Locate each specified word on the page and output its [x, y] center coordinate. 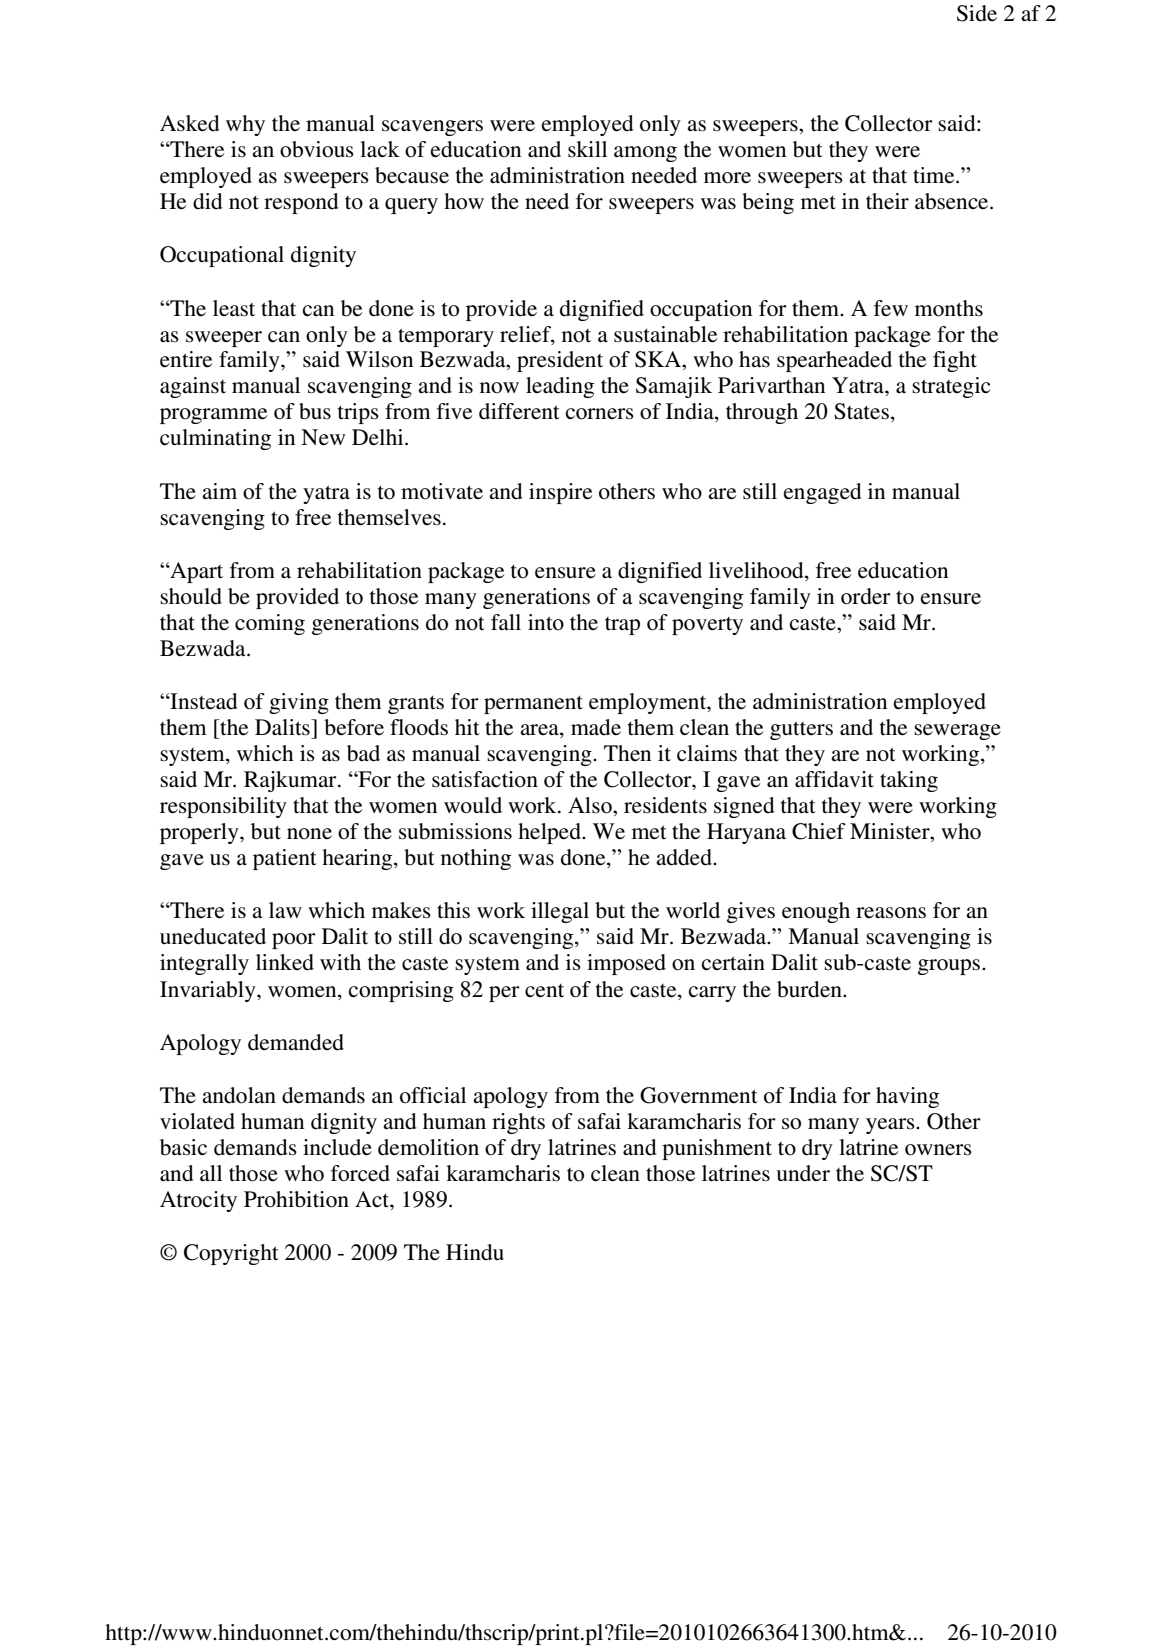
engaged [823, 493]
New [323, 437]
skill [587, 149]
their [887, 201]
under [803, 1173]
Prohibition [296, 1199]
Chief [819, 831]
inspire [560, 493]
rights [518, 1123]
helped [550, 833]
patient [285, 859]
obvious [317, 149]
